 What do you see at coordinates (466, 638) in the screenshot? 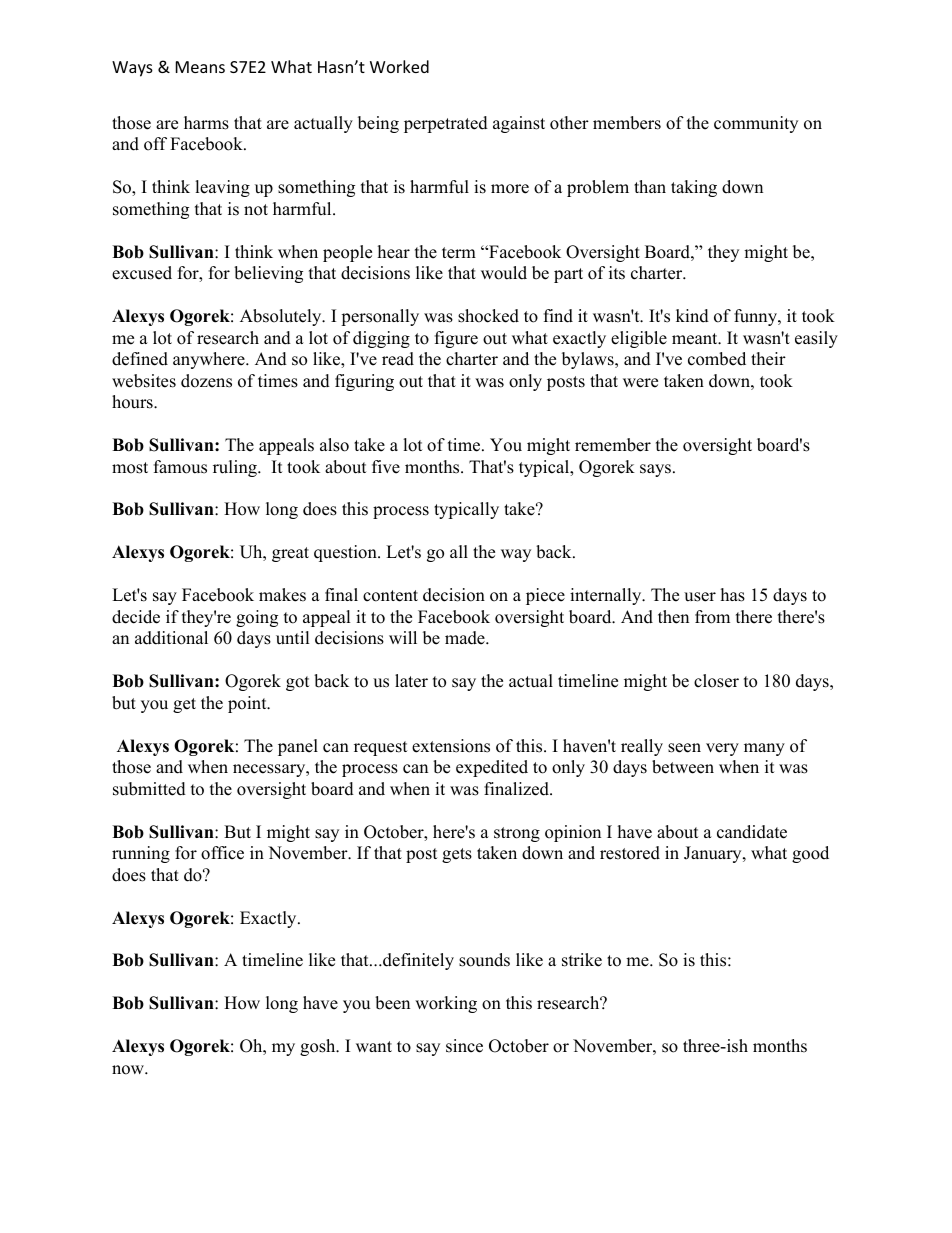
I see `made` at bounding box center [466, 638].
